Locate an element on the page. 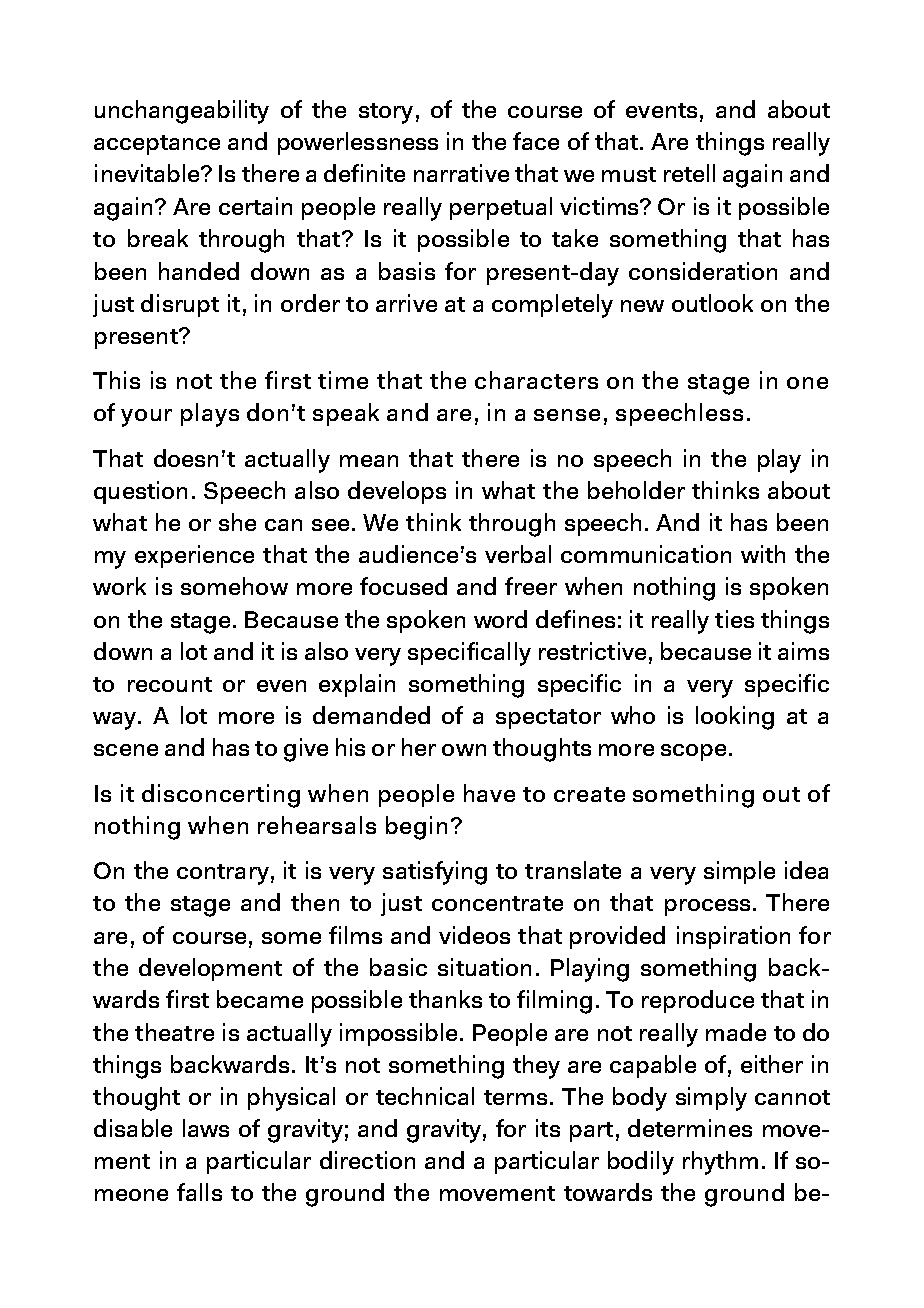 The width and height of the image is (924, 1308). recount is located at coordinates (170, 684).
